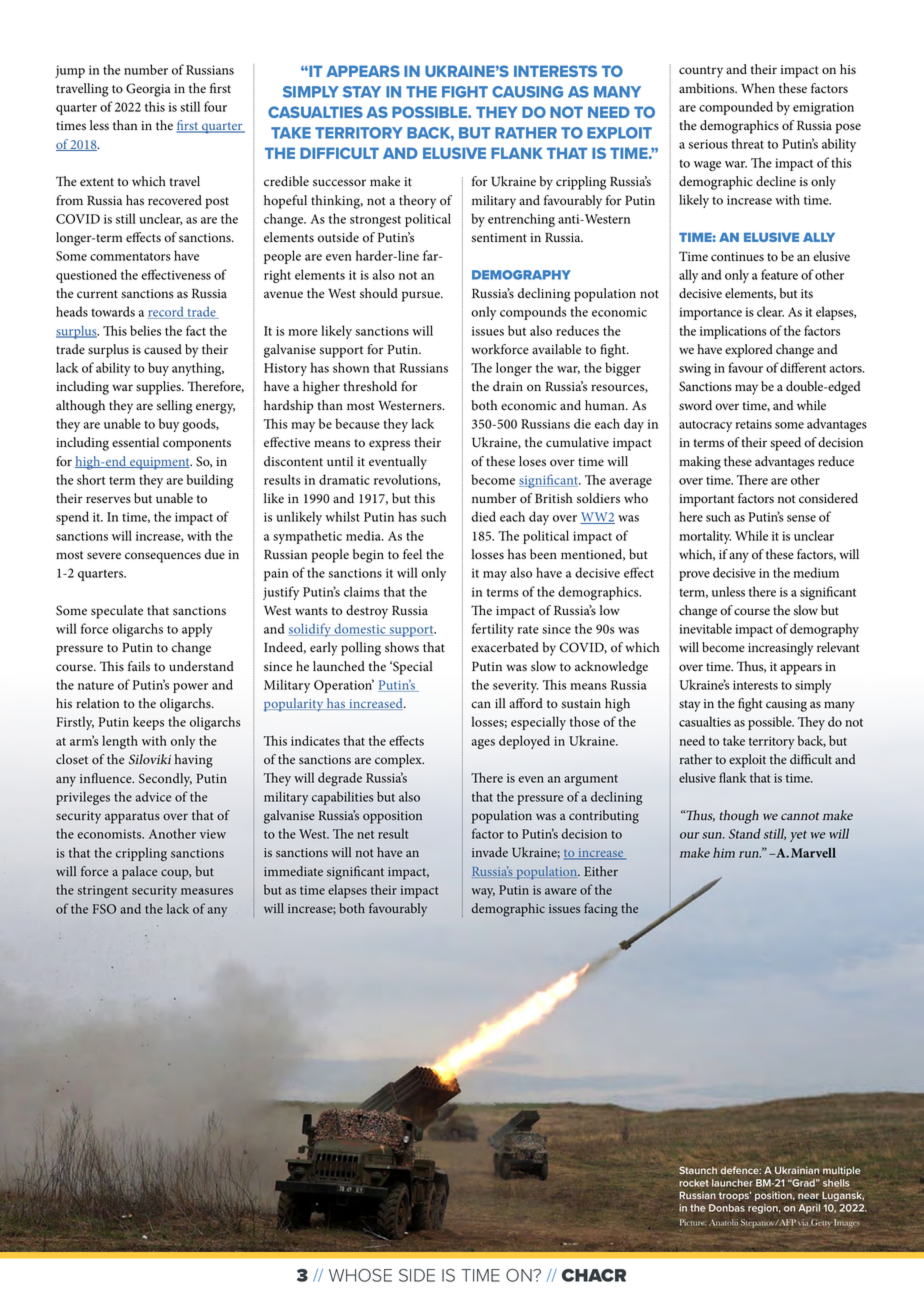 The image size is (924, 1308). I want to click on fails, so click(139, 666).
